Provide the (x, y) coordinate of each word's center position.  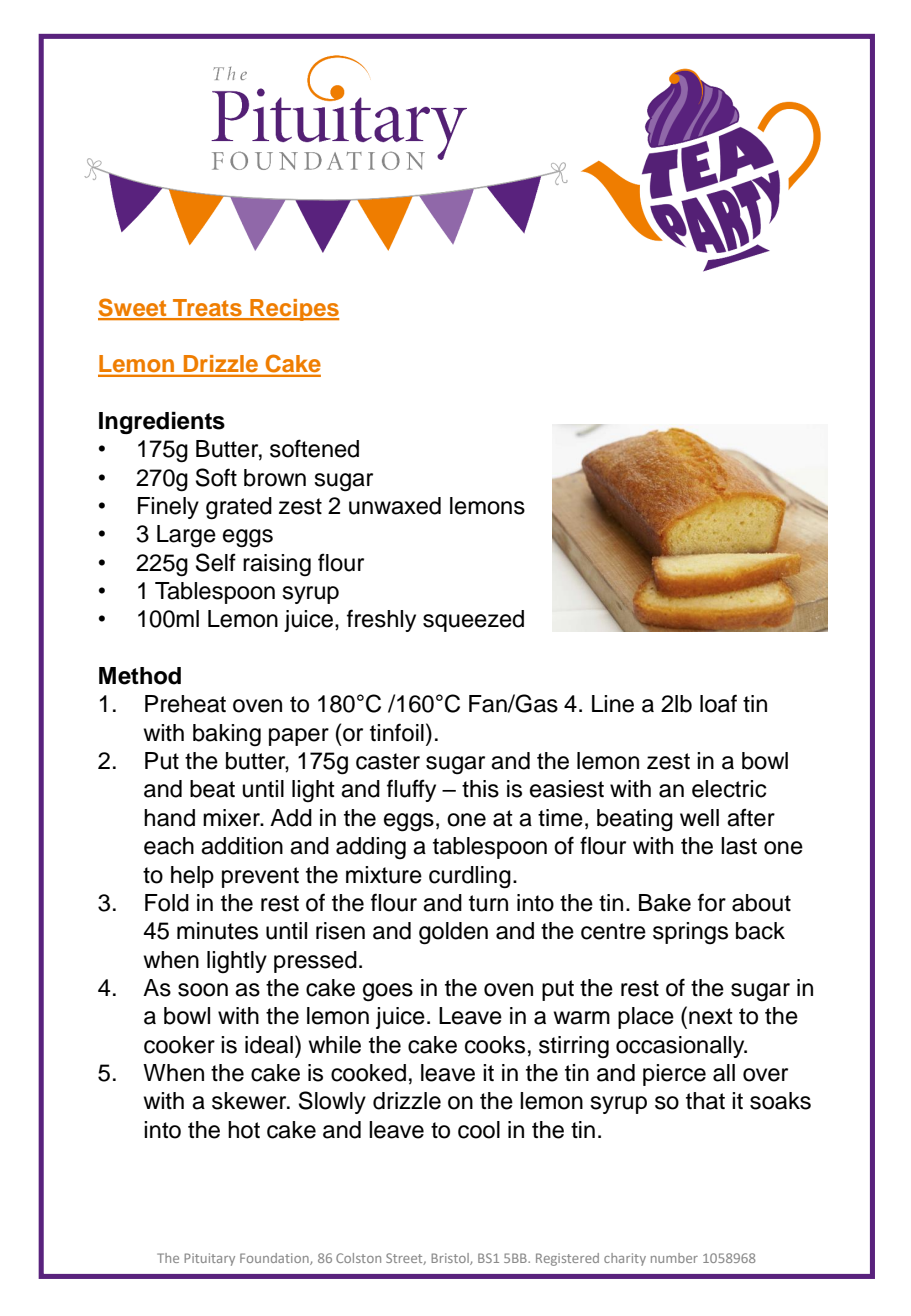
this (480, 789)
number (674, 1258)
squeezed (473, 621)
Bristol (451, 1259)
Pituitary (209, 1259)
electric (729, 789)
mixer (232, 818)
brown (275, 478)
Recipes (293, 310)
